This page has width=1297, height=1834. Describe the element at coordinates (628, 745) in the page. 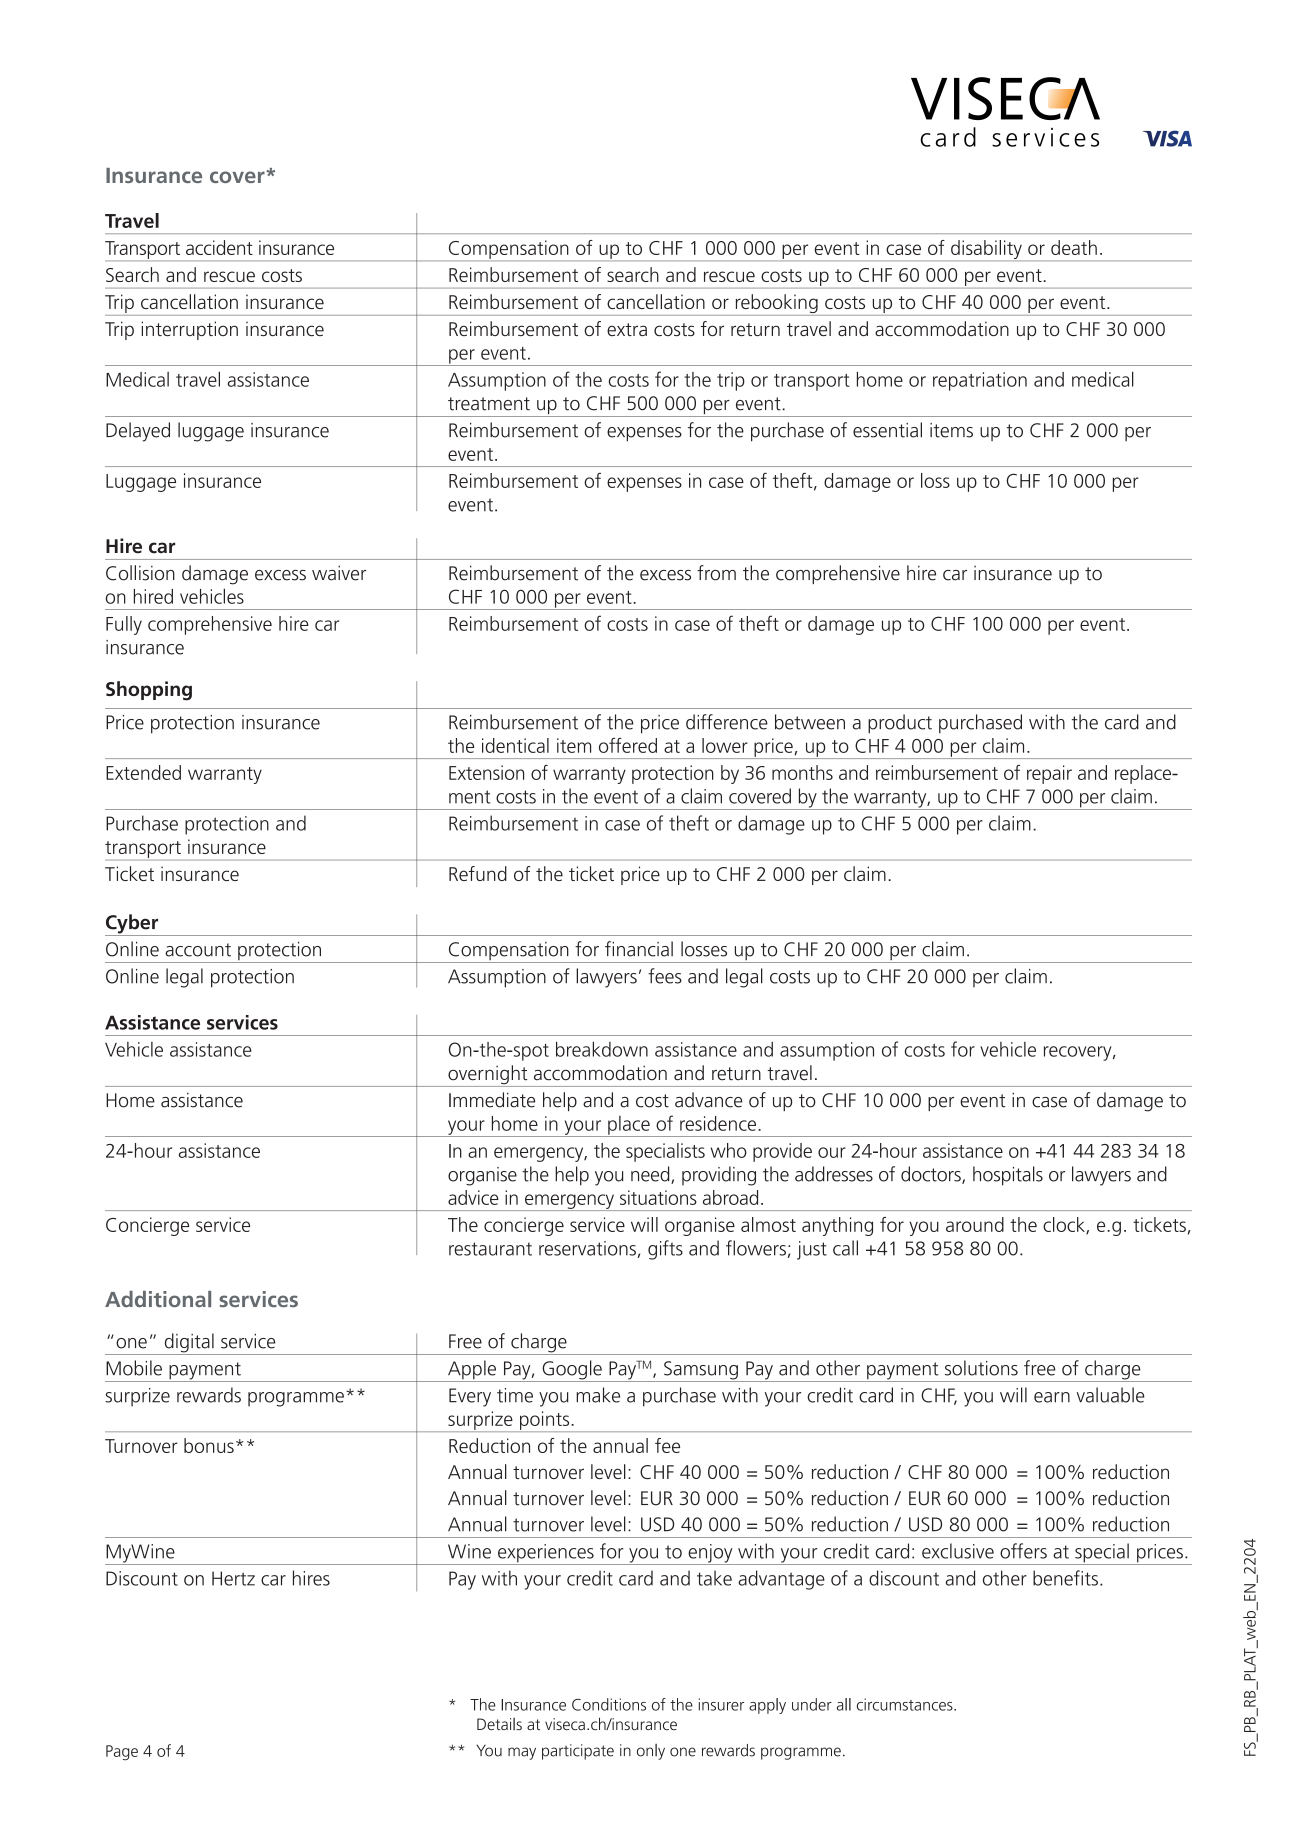

I see `offered` at that location.
